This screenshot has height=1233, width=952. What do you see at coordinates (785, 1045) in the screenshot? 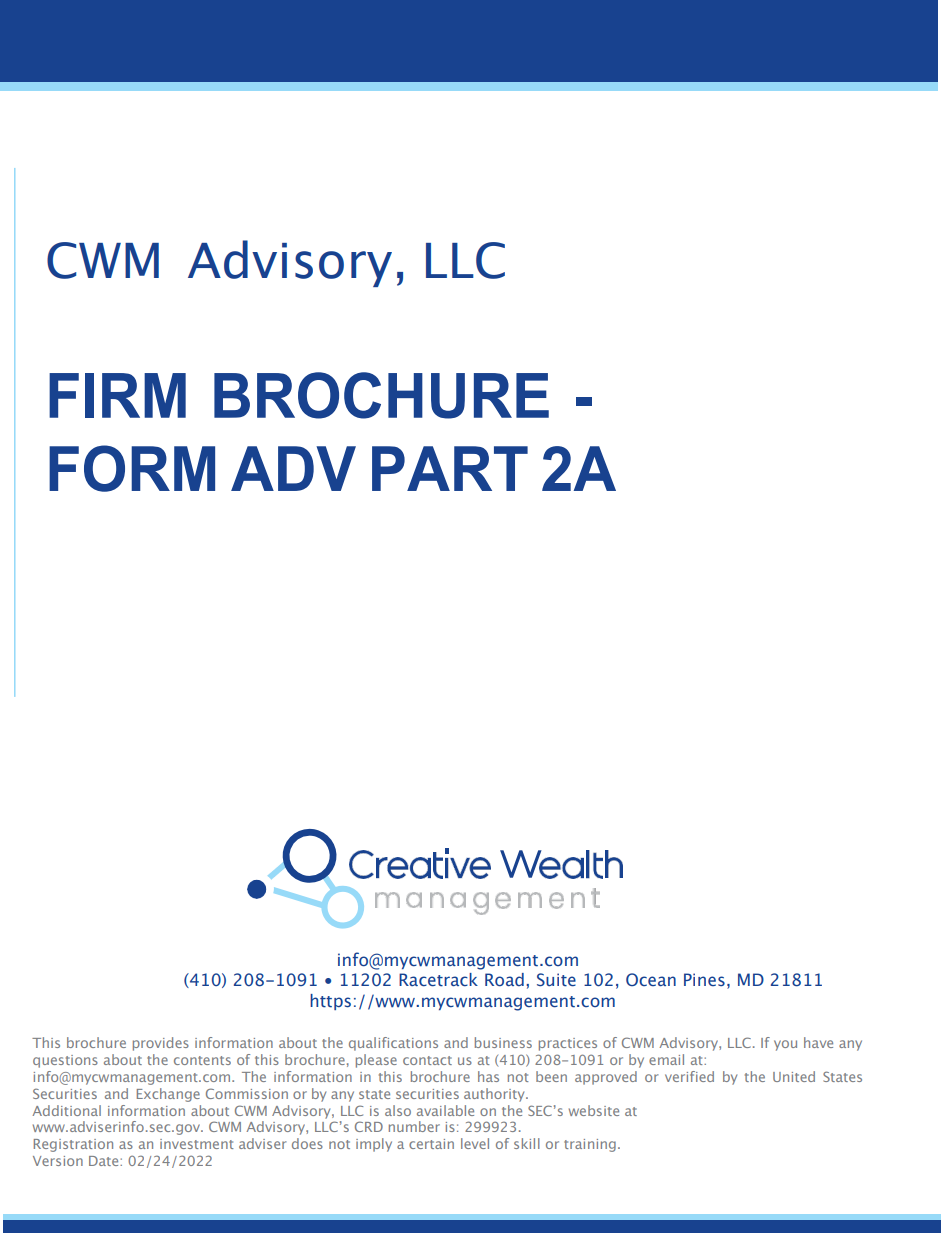
I see `you` at bounding box center [785, 1045].
